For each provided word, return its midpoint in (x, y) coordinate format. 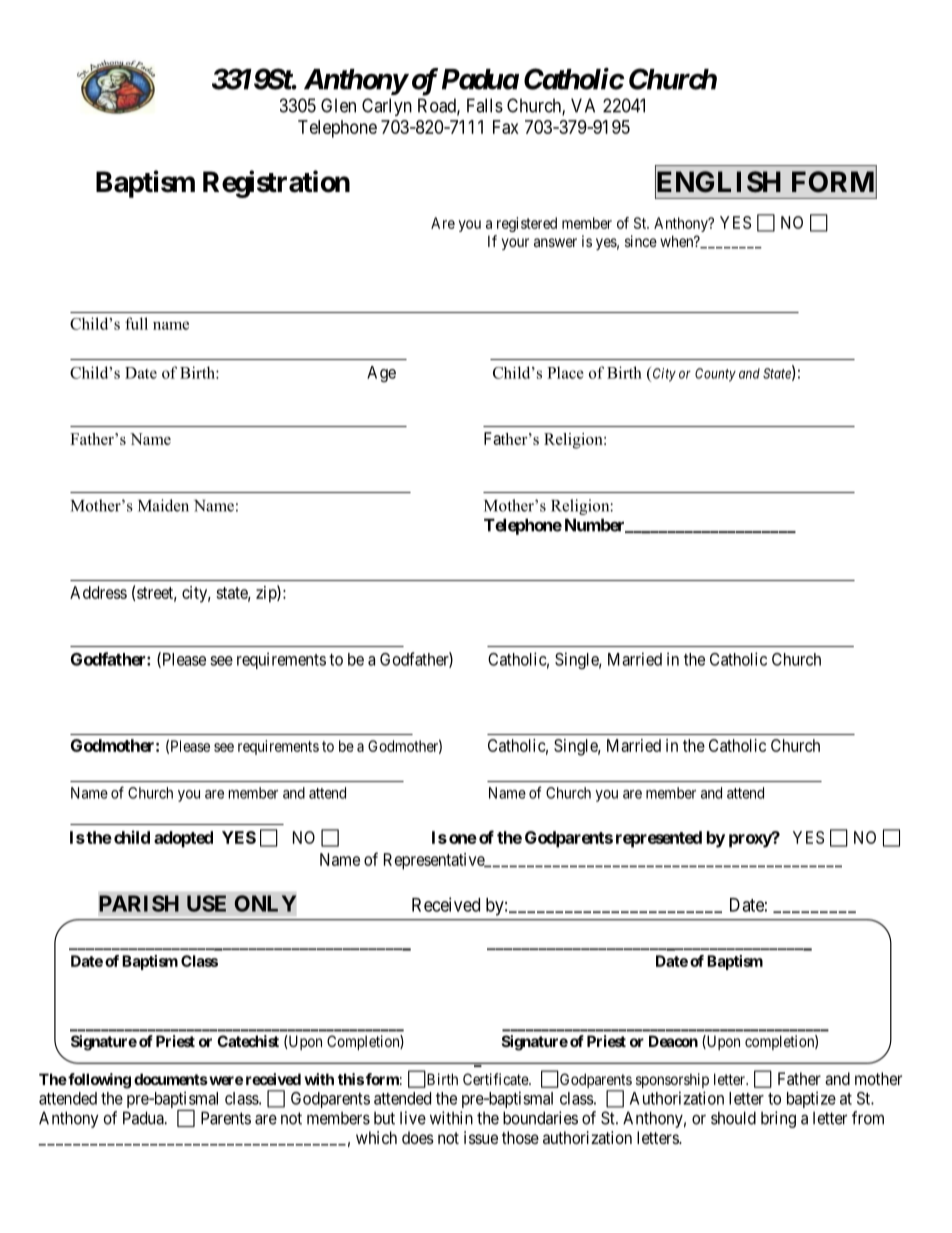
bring (778, 1119)
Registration (276, 184)
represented (659, 839)
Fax (506, 127)
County (715, 375)
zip (267, 594)
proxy (751, 840)
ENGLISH (718, 182)
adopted (183, 839)
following (98, 1081)
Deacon (673, 1041)
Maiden (163, 505)
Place (565, 372)
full (136, 323)
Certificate (496, 1079)
